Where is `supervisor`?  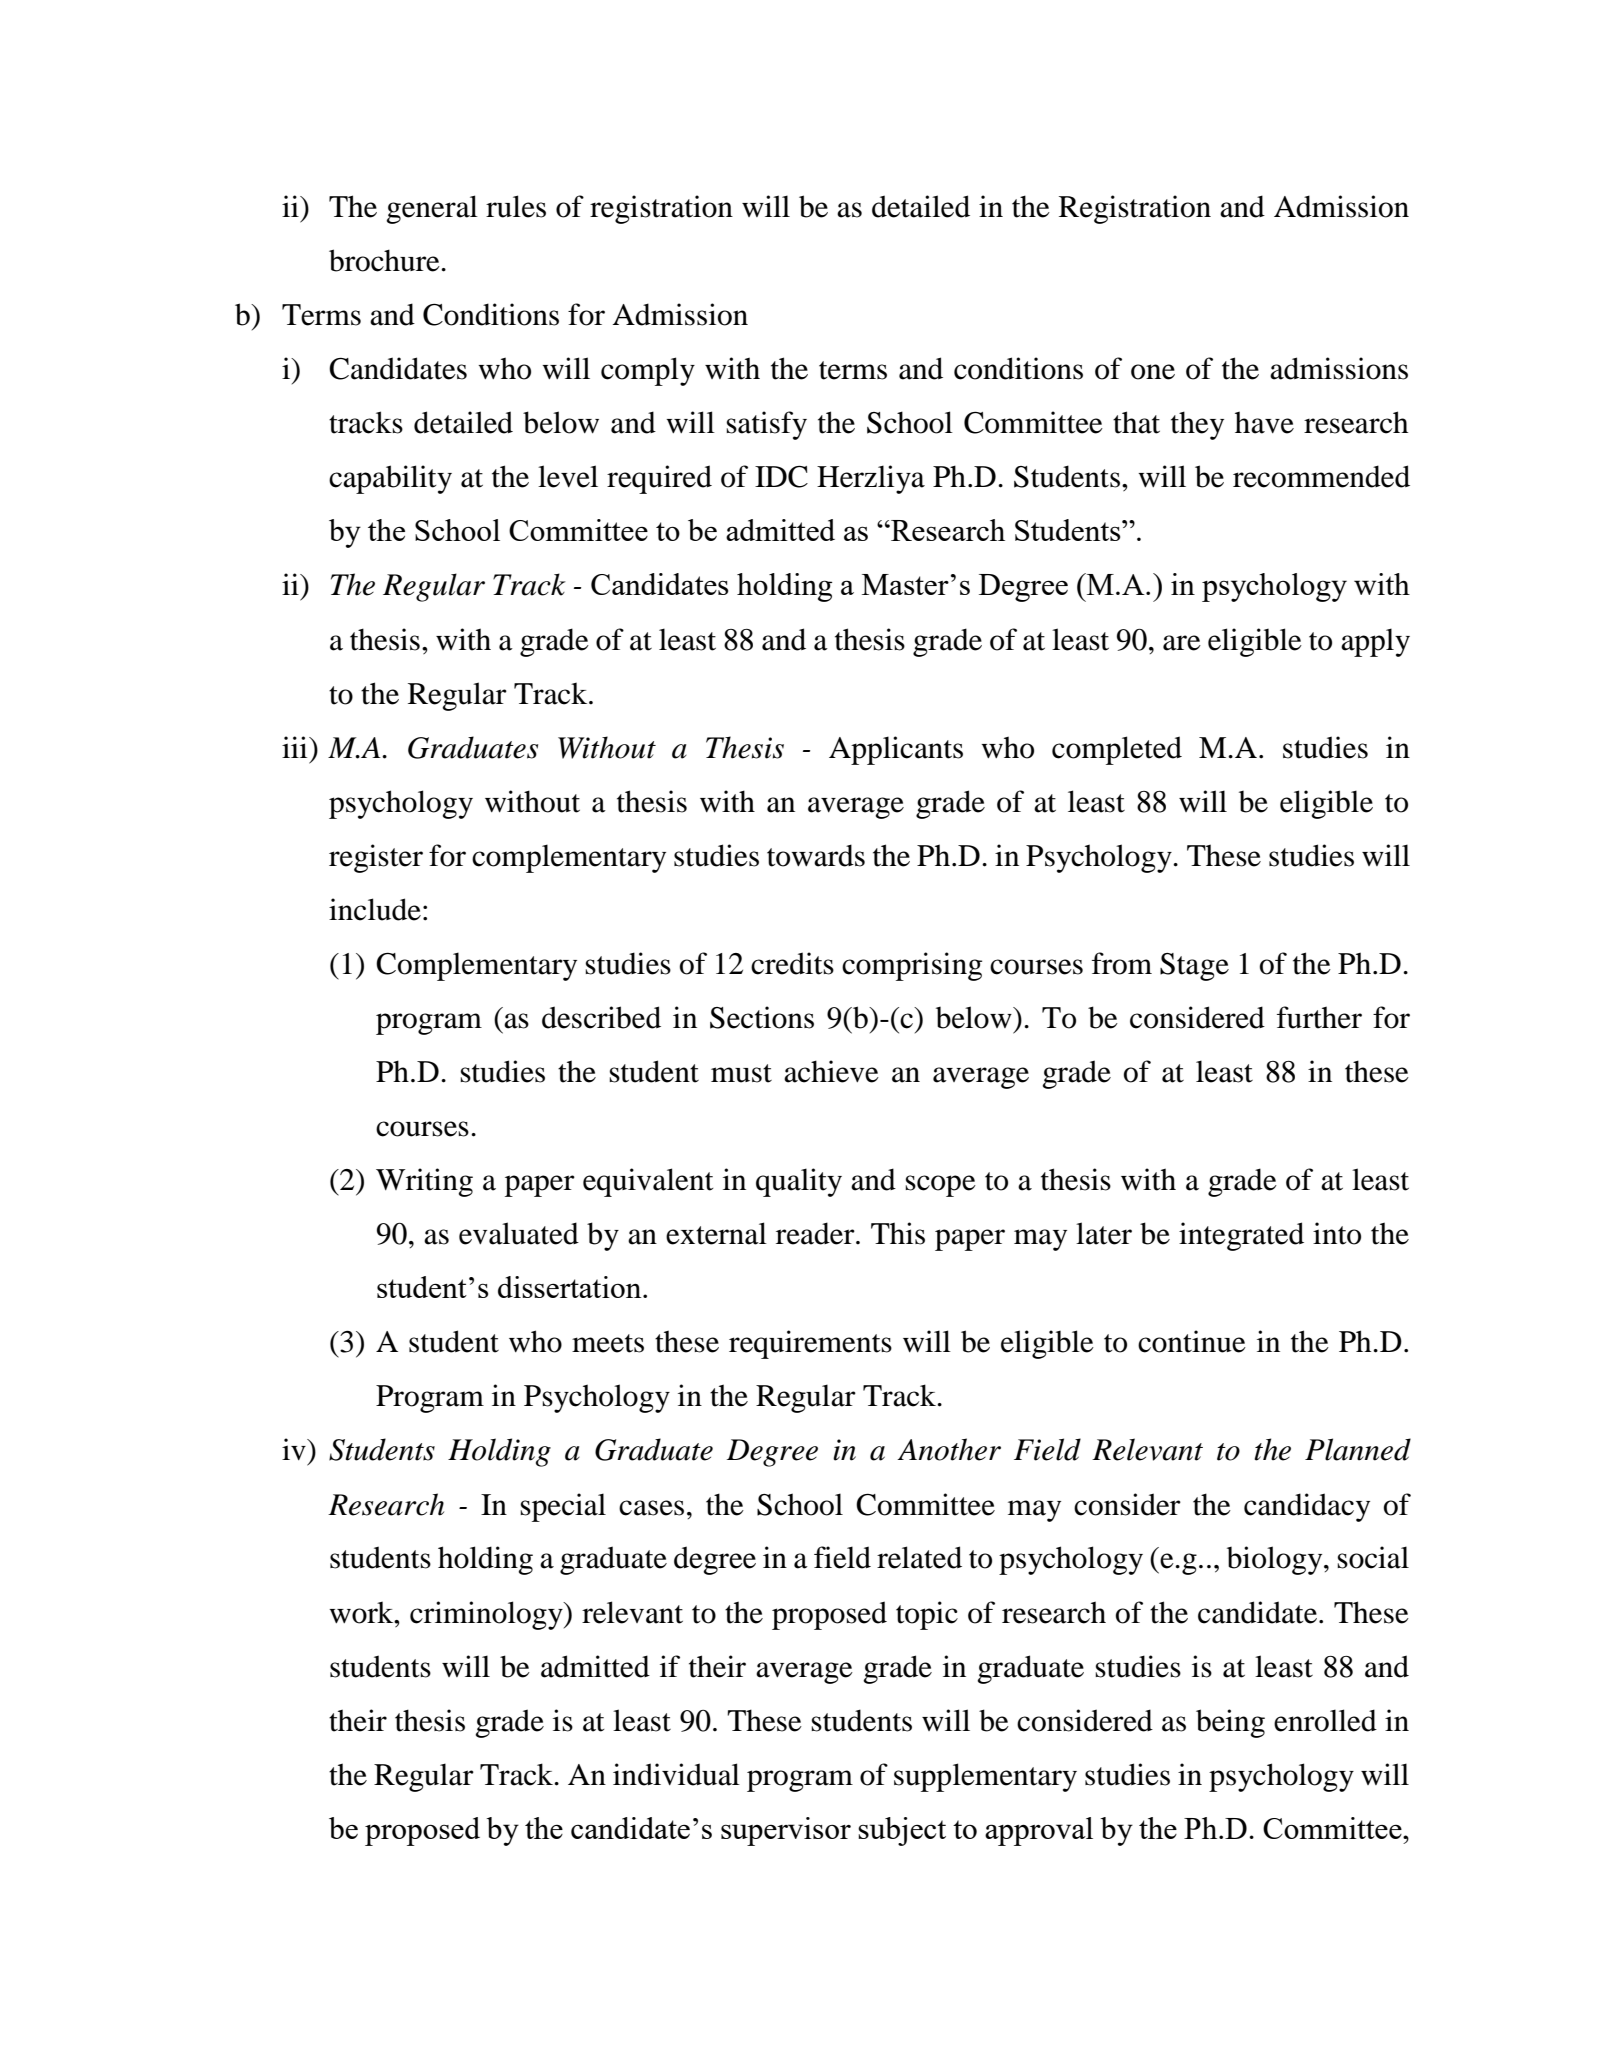 supervisor is located at coordinates (786, 1831).
